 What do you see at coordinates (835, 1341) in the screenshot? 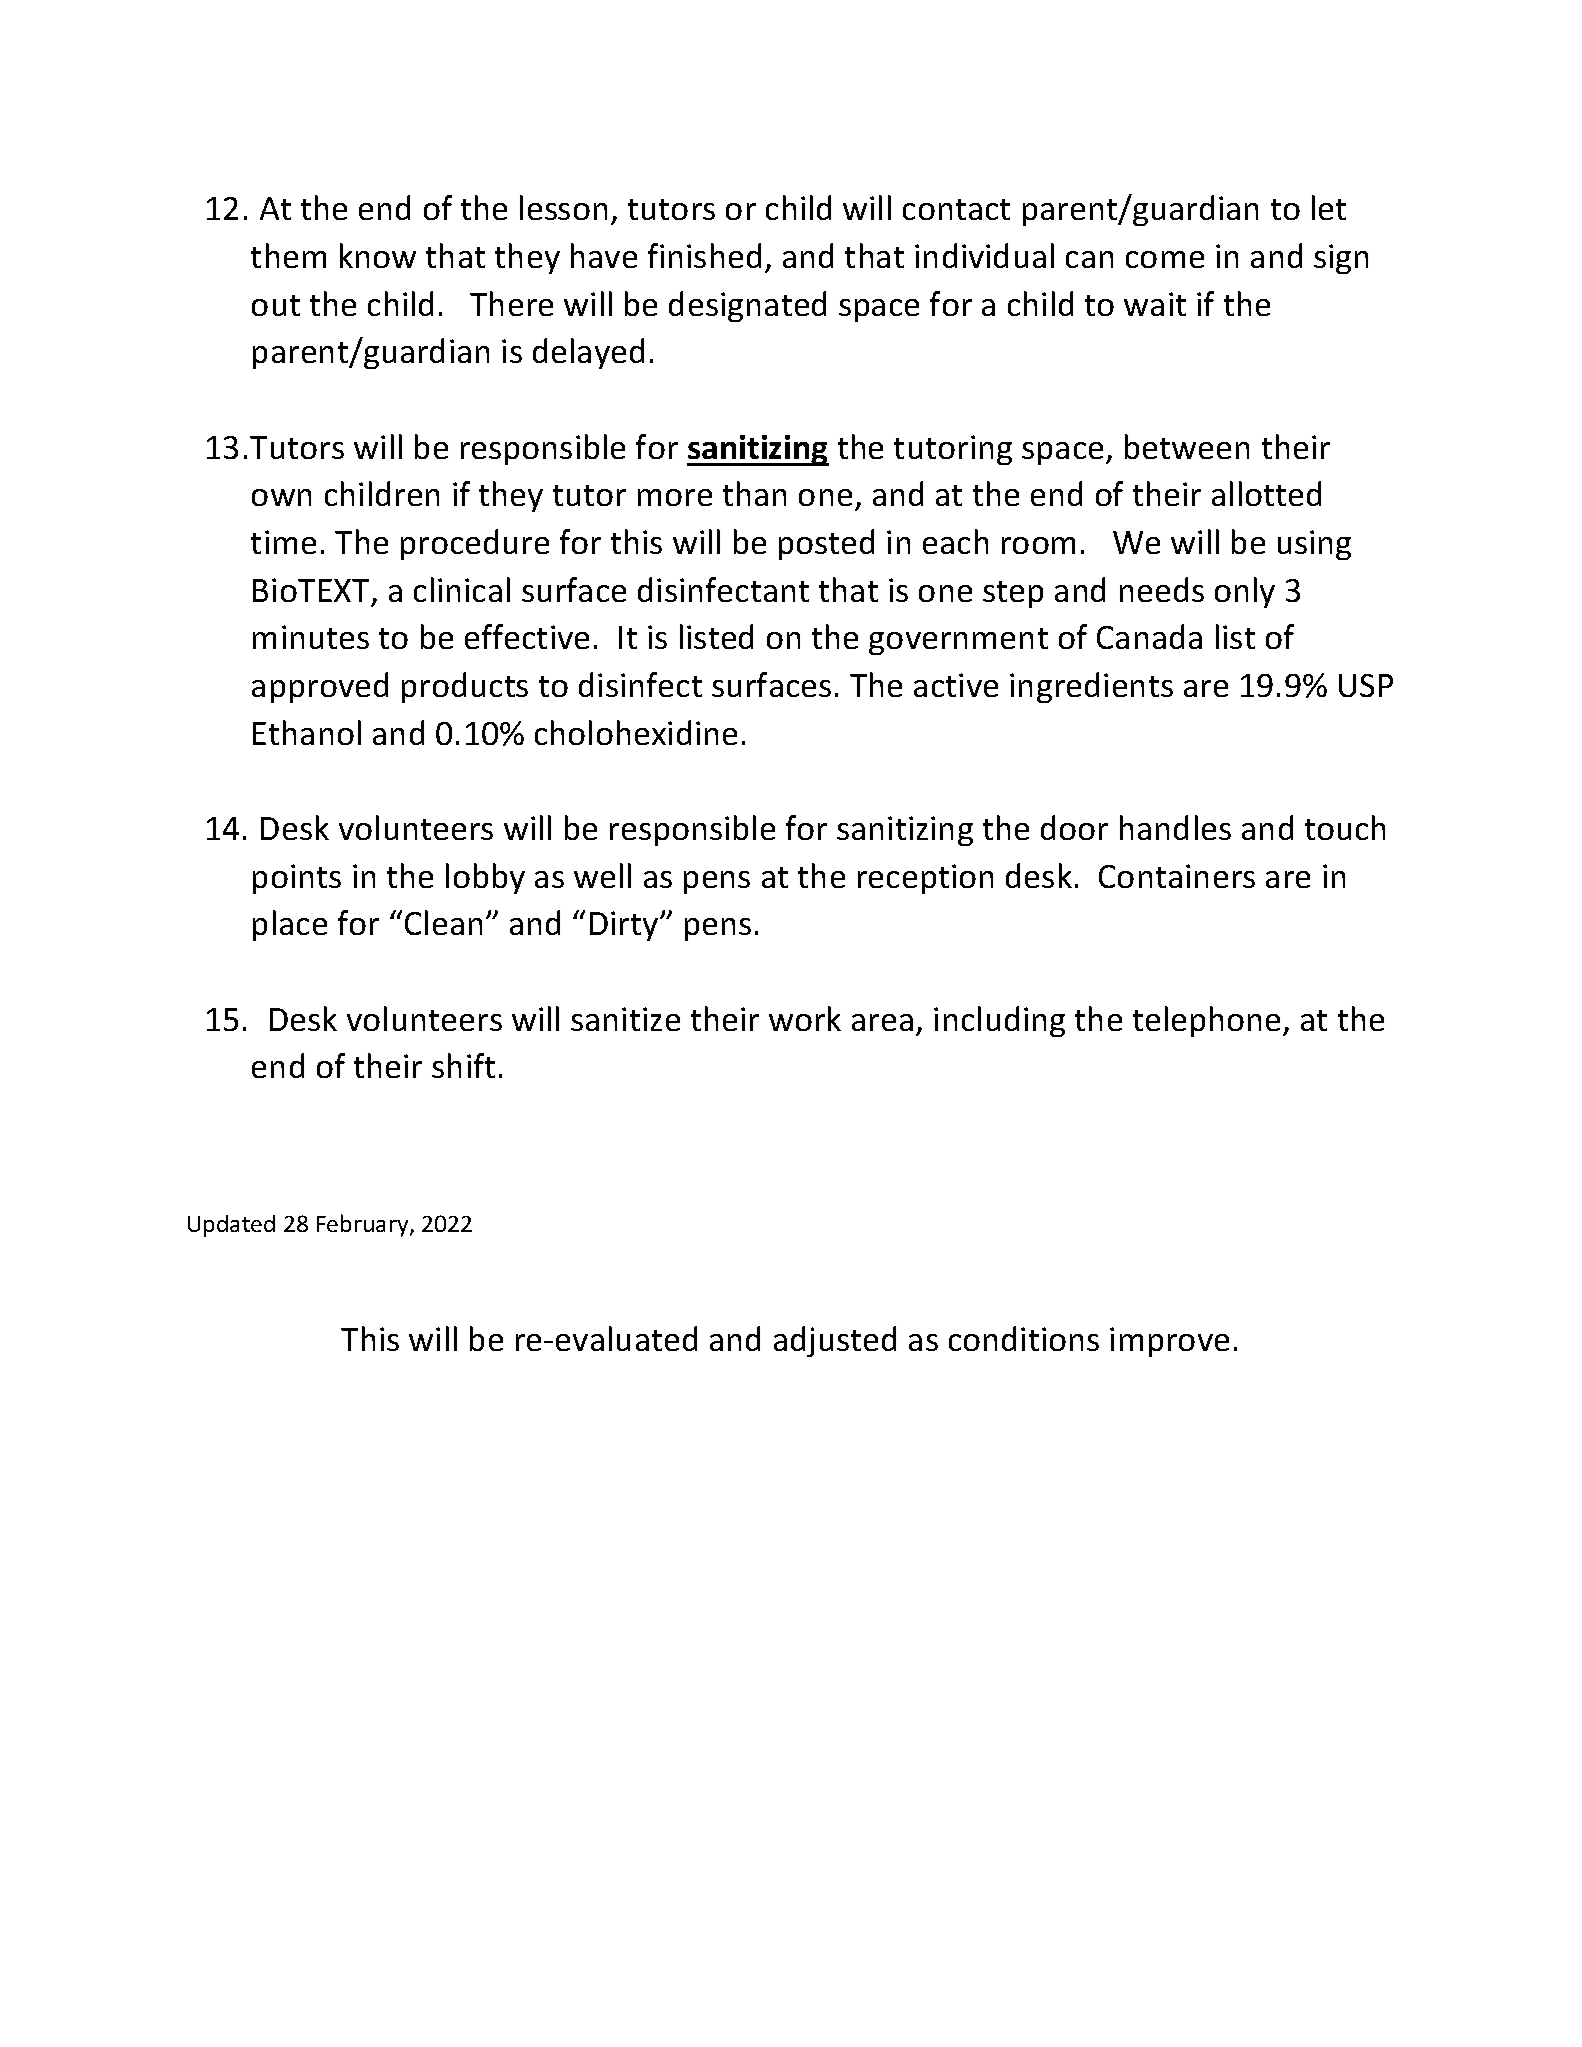
I see `adjusted` at bounding box center [835, 1341].
